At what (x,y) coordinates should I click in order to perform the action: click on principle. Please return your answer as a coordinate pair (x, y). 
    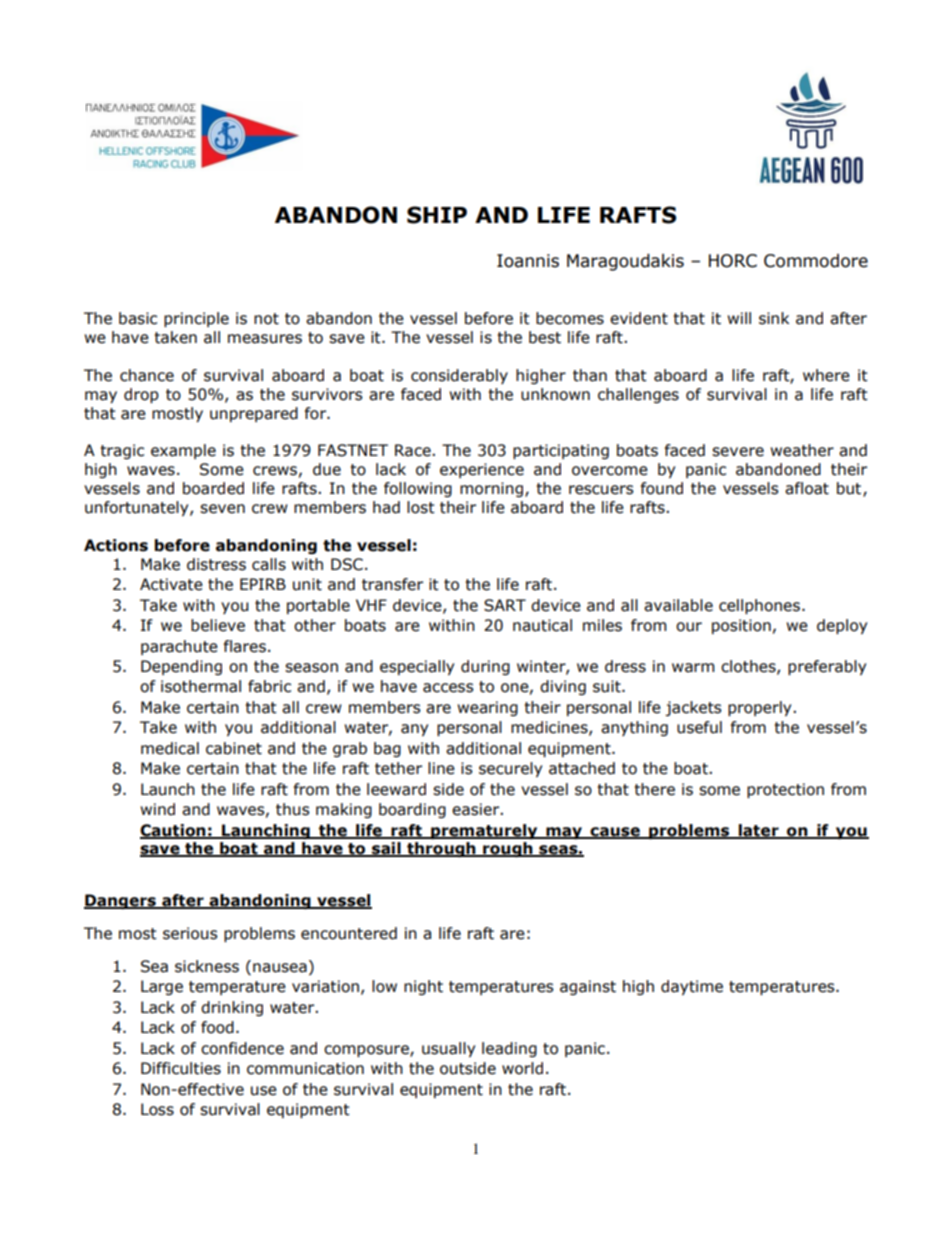
    Looking at the image, I should click on (196, 319).
